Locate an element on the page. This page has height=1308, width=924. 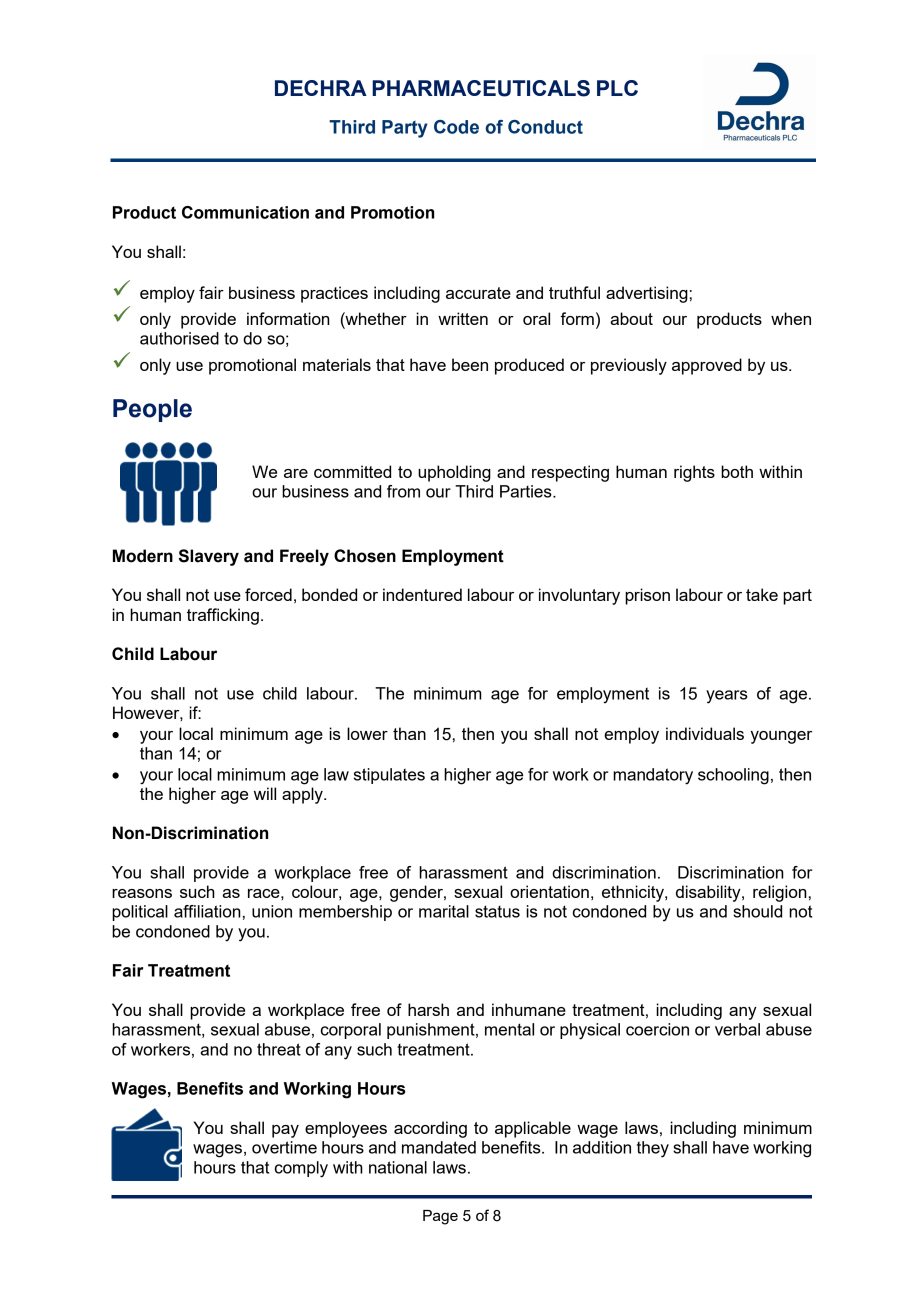
Communication is located at coordinates (245, 212).
